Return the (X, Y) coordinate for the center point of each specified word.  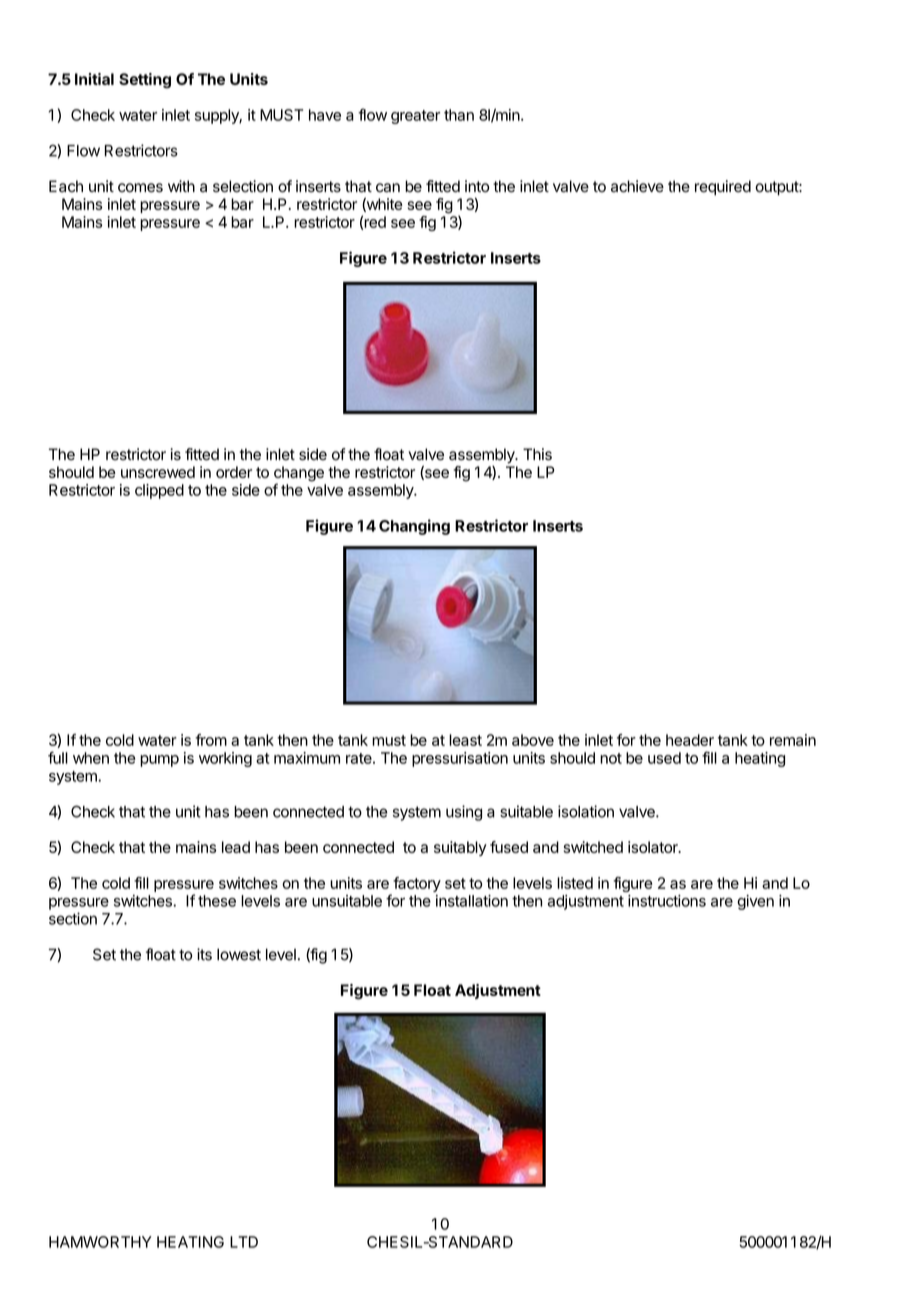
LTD (244, 1242)
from (211, 740)
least (465, 740)
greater (415, 117)
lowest (239, 954)
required (723, 188)
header (690, 740)
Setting (145, 81)
